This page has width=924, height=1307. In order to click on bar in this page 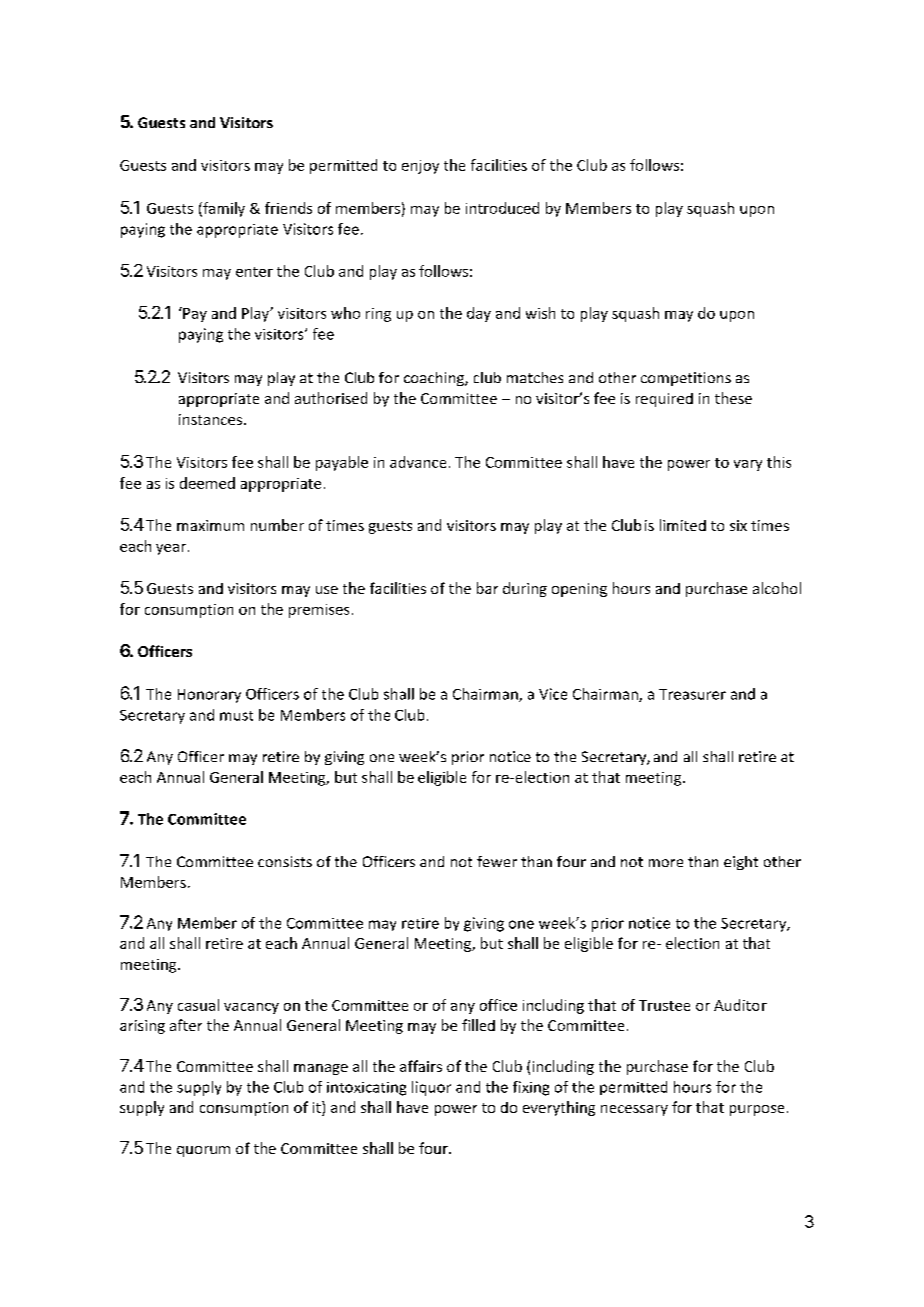, I will do `click(487, 588)`.
